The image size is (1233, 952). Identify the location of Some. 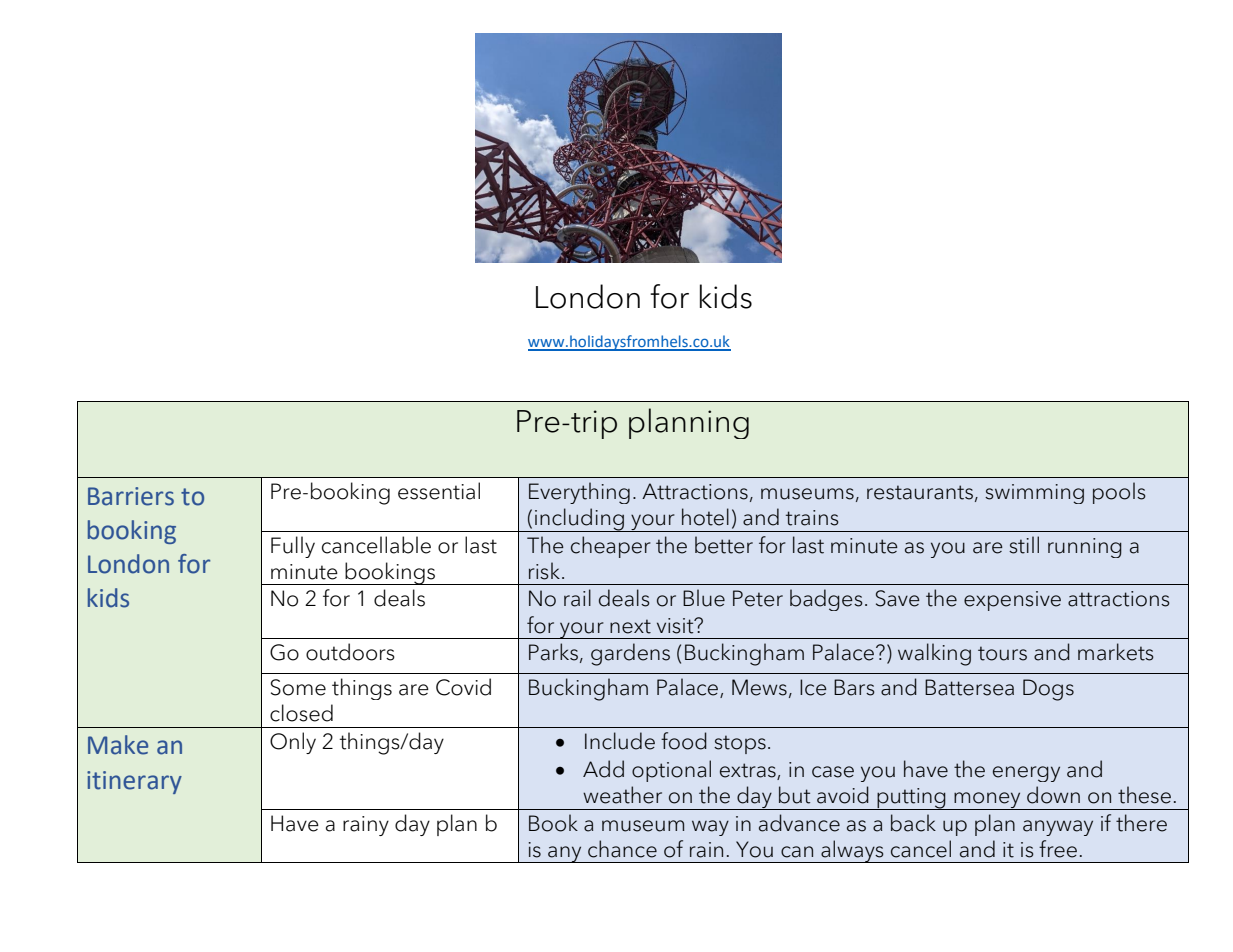
(298, 687).
